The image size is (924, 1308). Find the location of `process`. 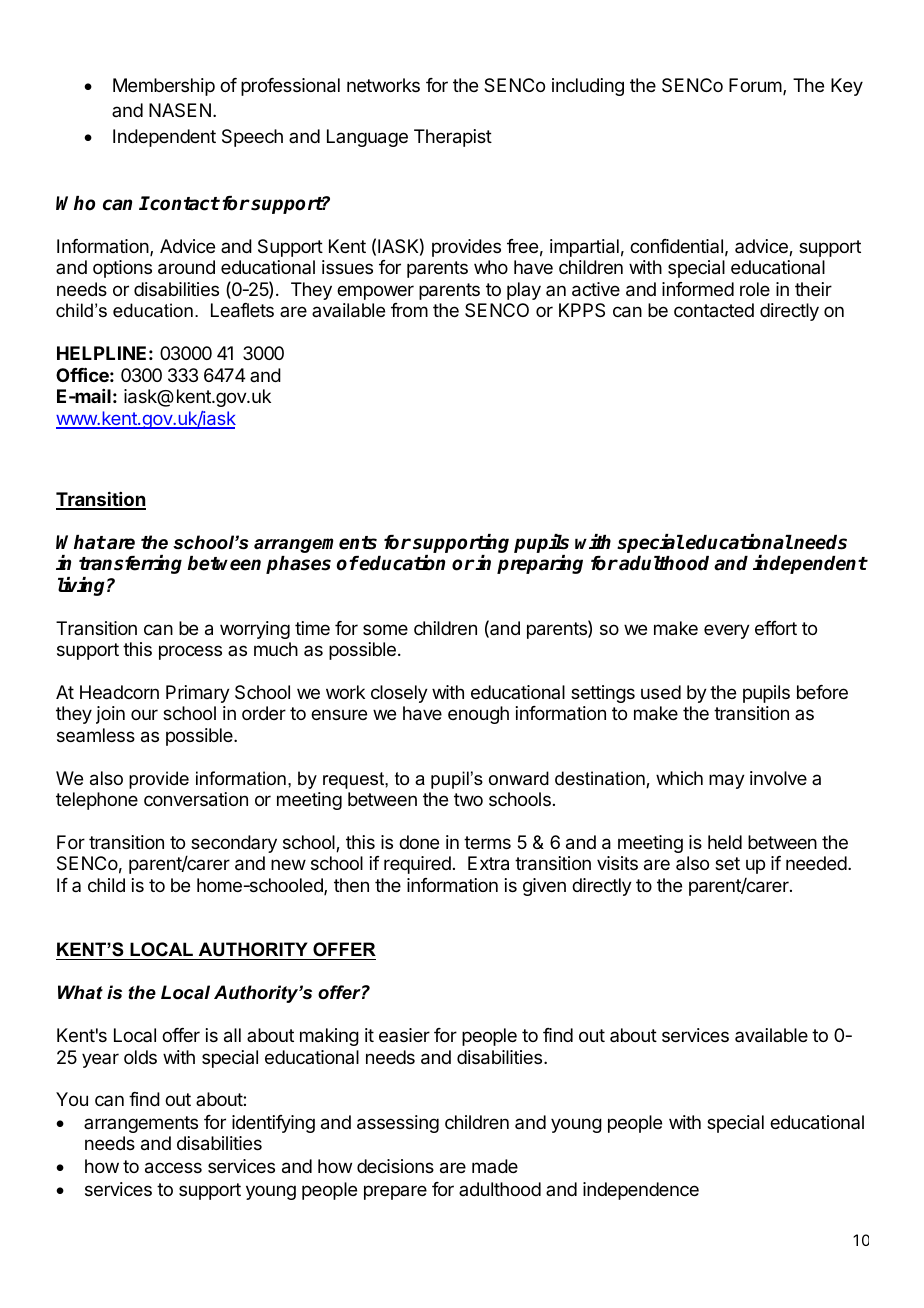

process is located at coordinates (190, 652).
